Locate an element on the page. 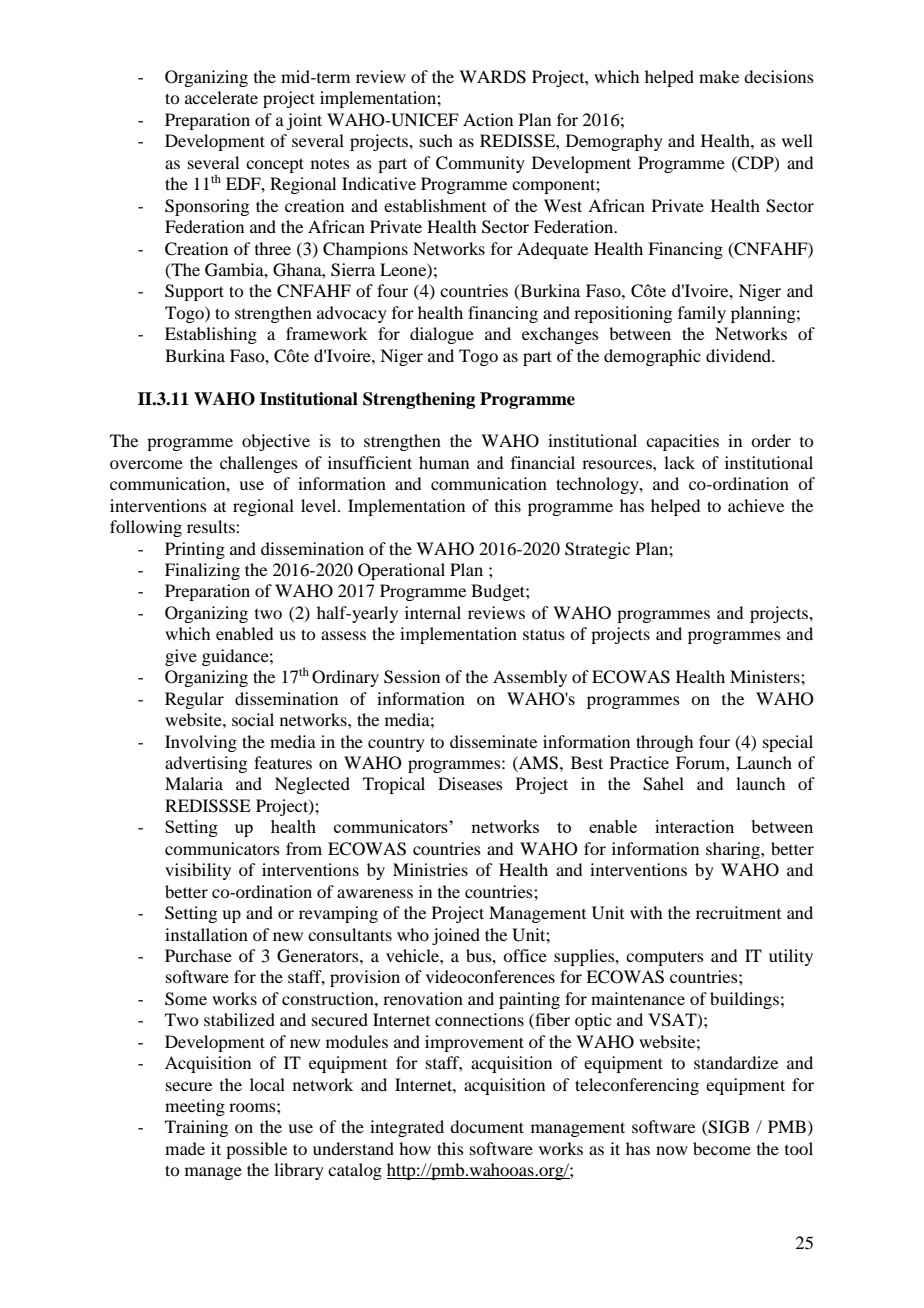 The width and height of the document is (924, 1308). WARDS is located at coordinates (492, 77).
